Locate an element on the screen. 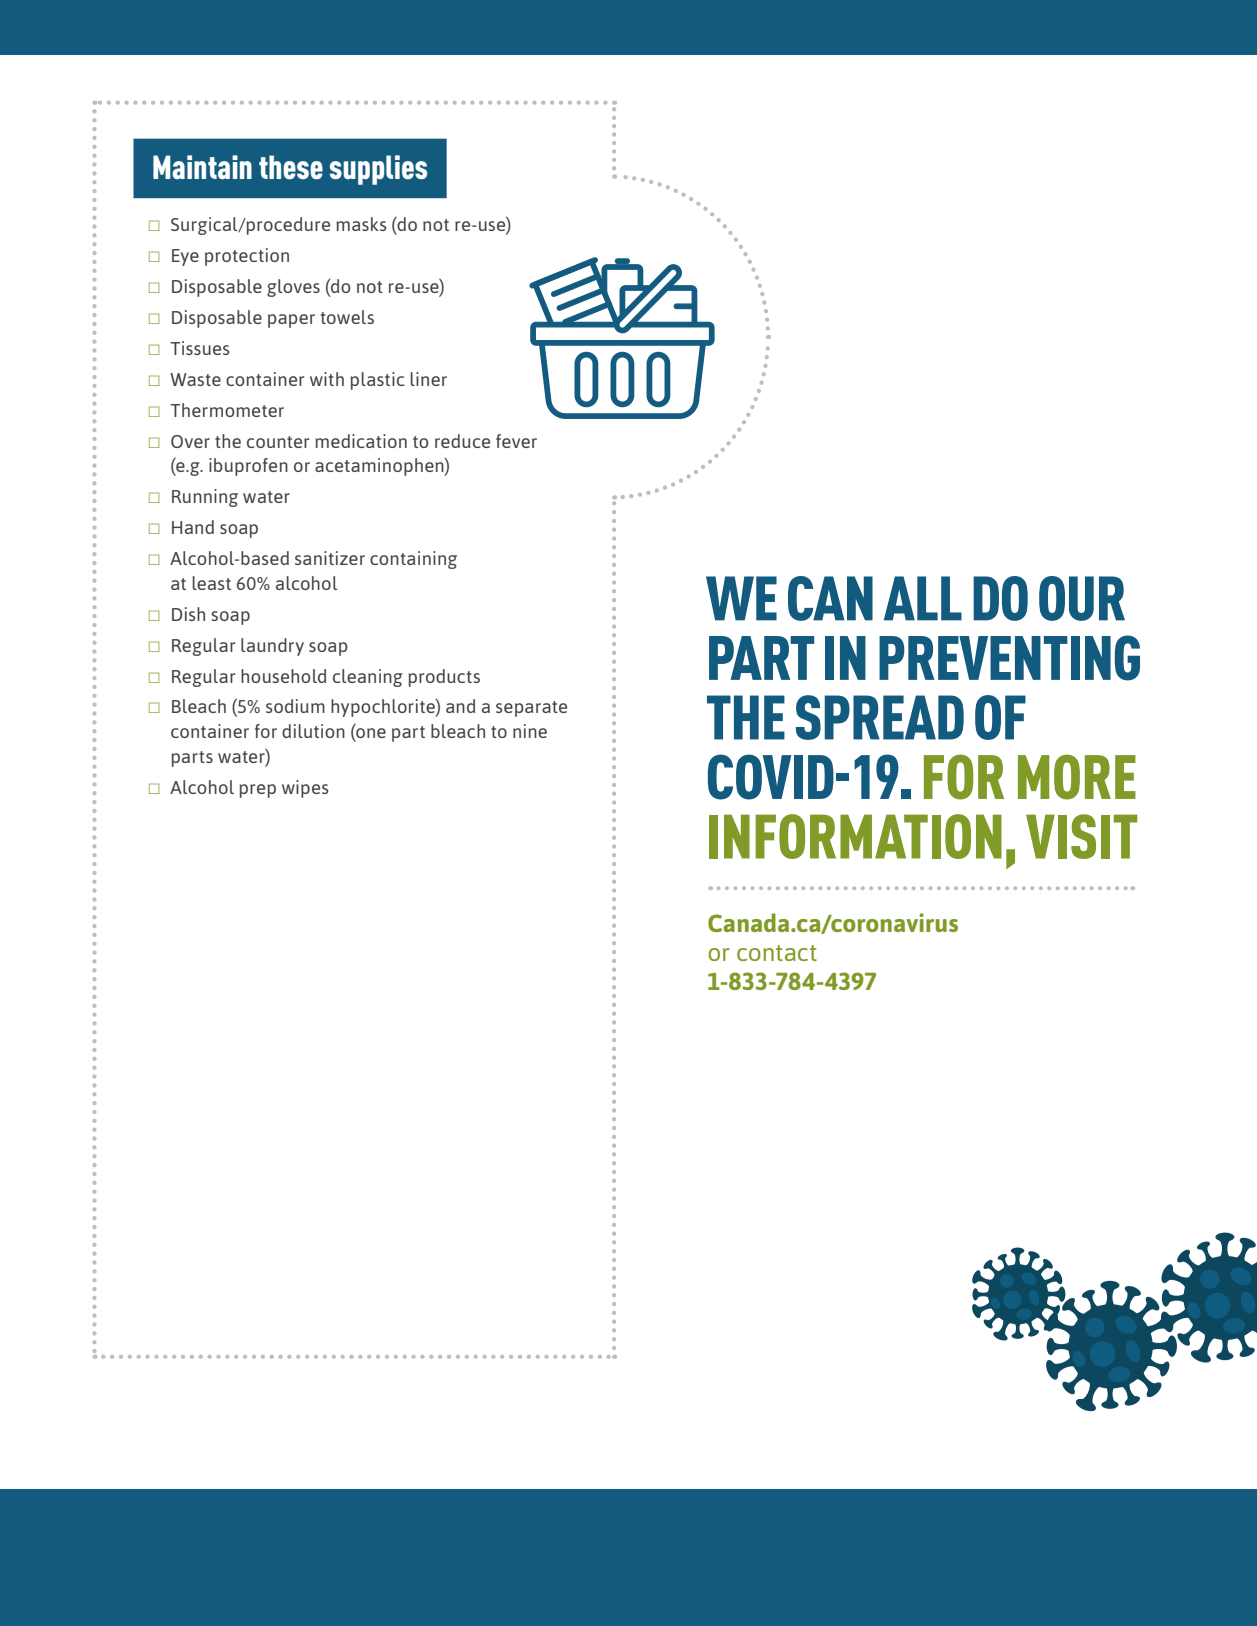  nine is located at coordinates (530, 731).
